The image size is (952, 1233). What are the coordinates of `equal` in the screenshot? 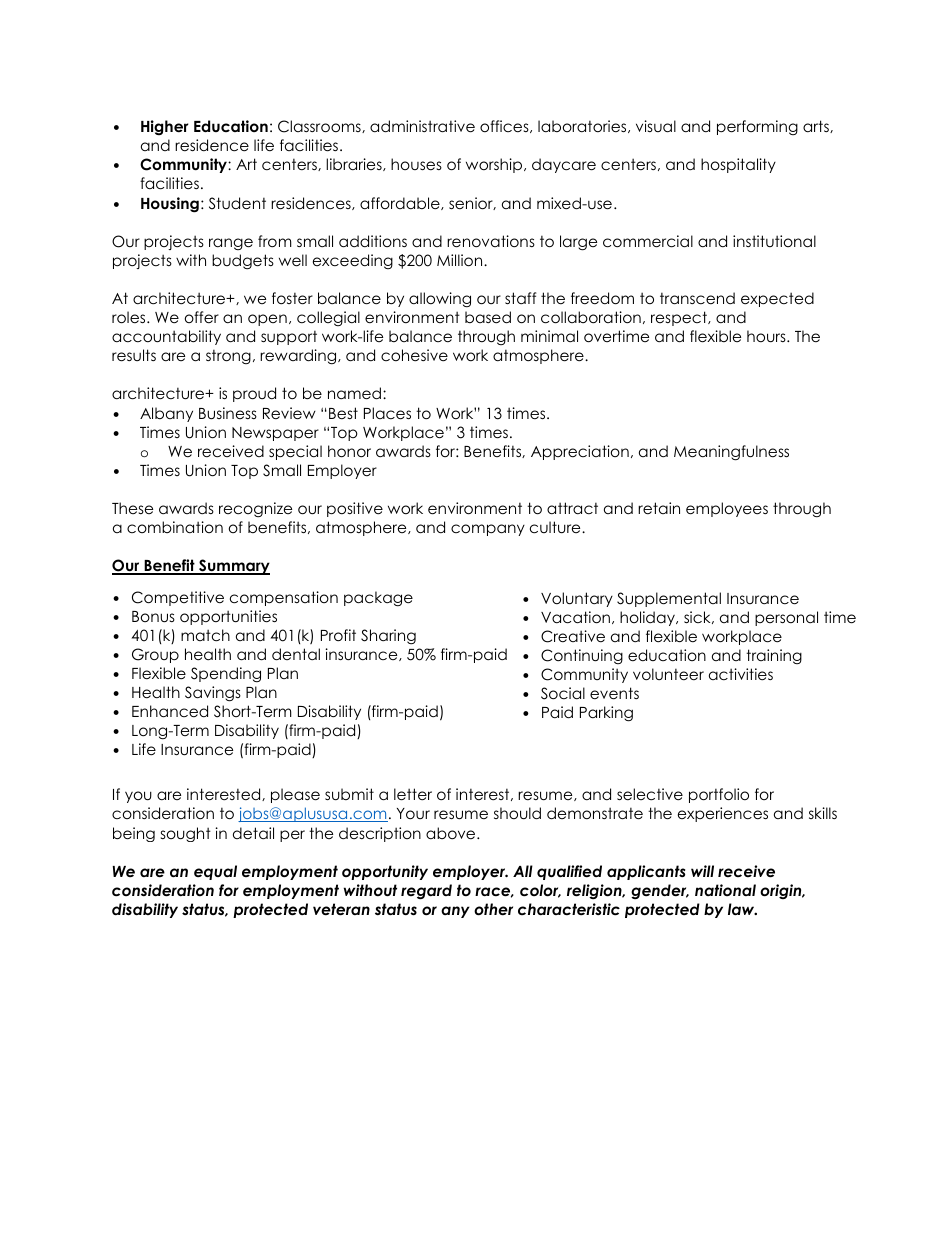 It's located at (215, 872).
